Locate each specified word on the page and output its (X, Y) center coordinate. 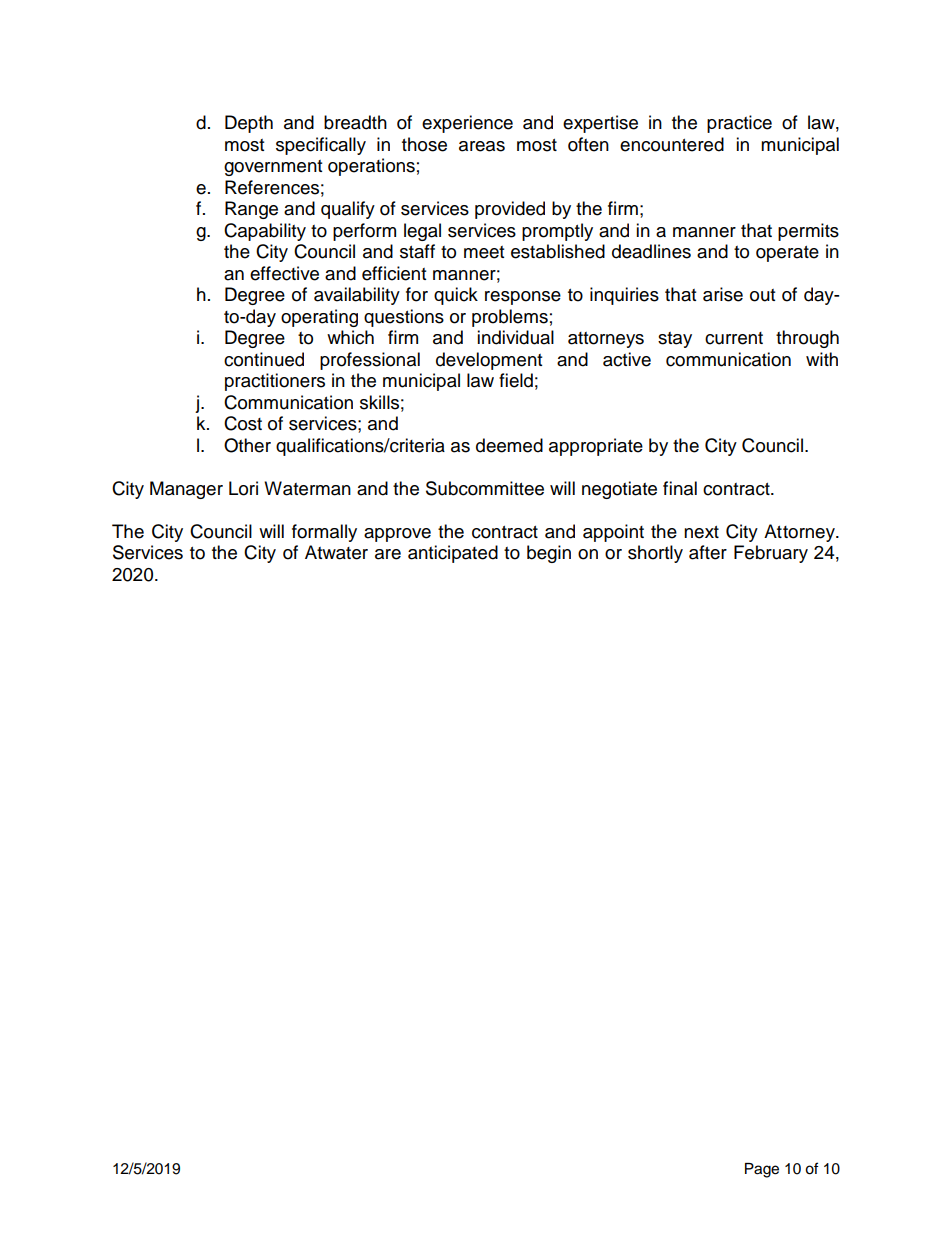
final (680, 488)
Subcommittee (485, 488)
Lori (243, 488)
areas (482, 146)
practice (739, 124)
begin (549, 554)
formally (324, 533)
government (273, 168)
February (771, 554)
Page (762, 1170)
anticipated (453, 554)
